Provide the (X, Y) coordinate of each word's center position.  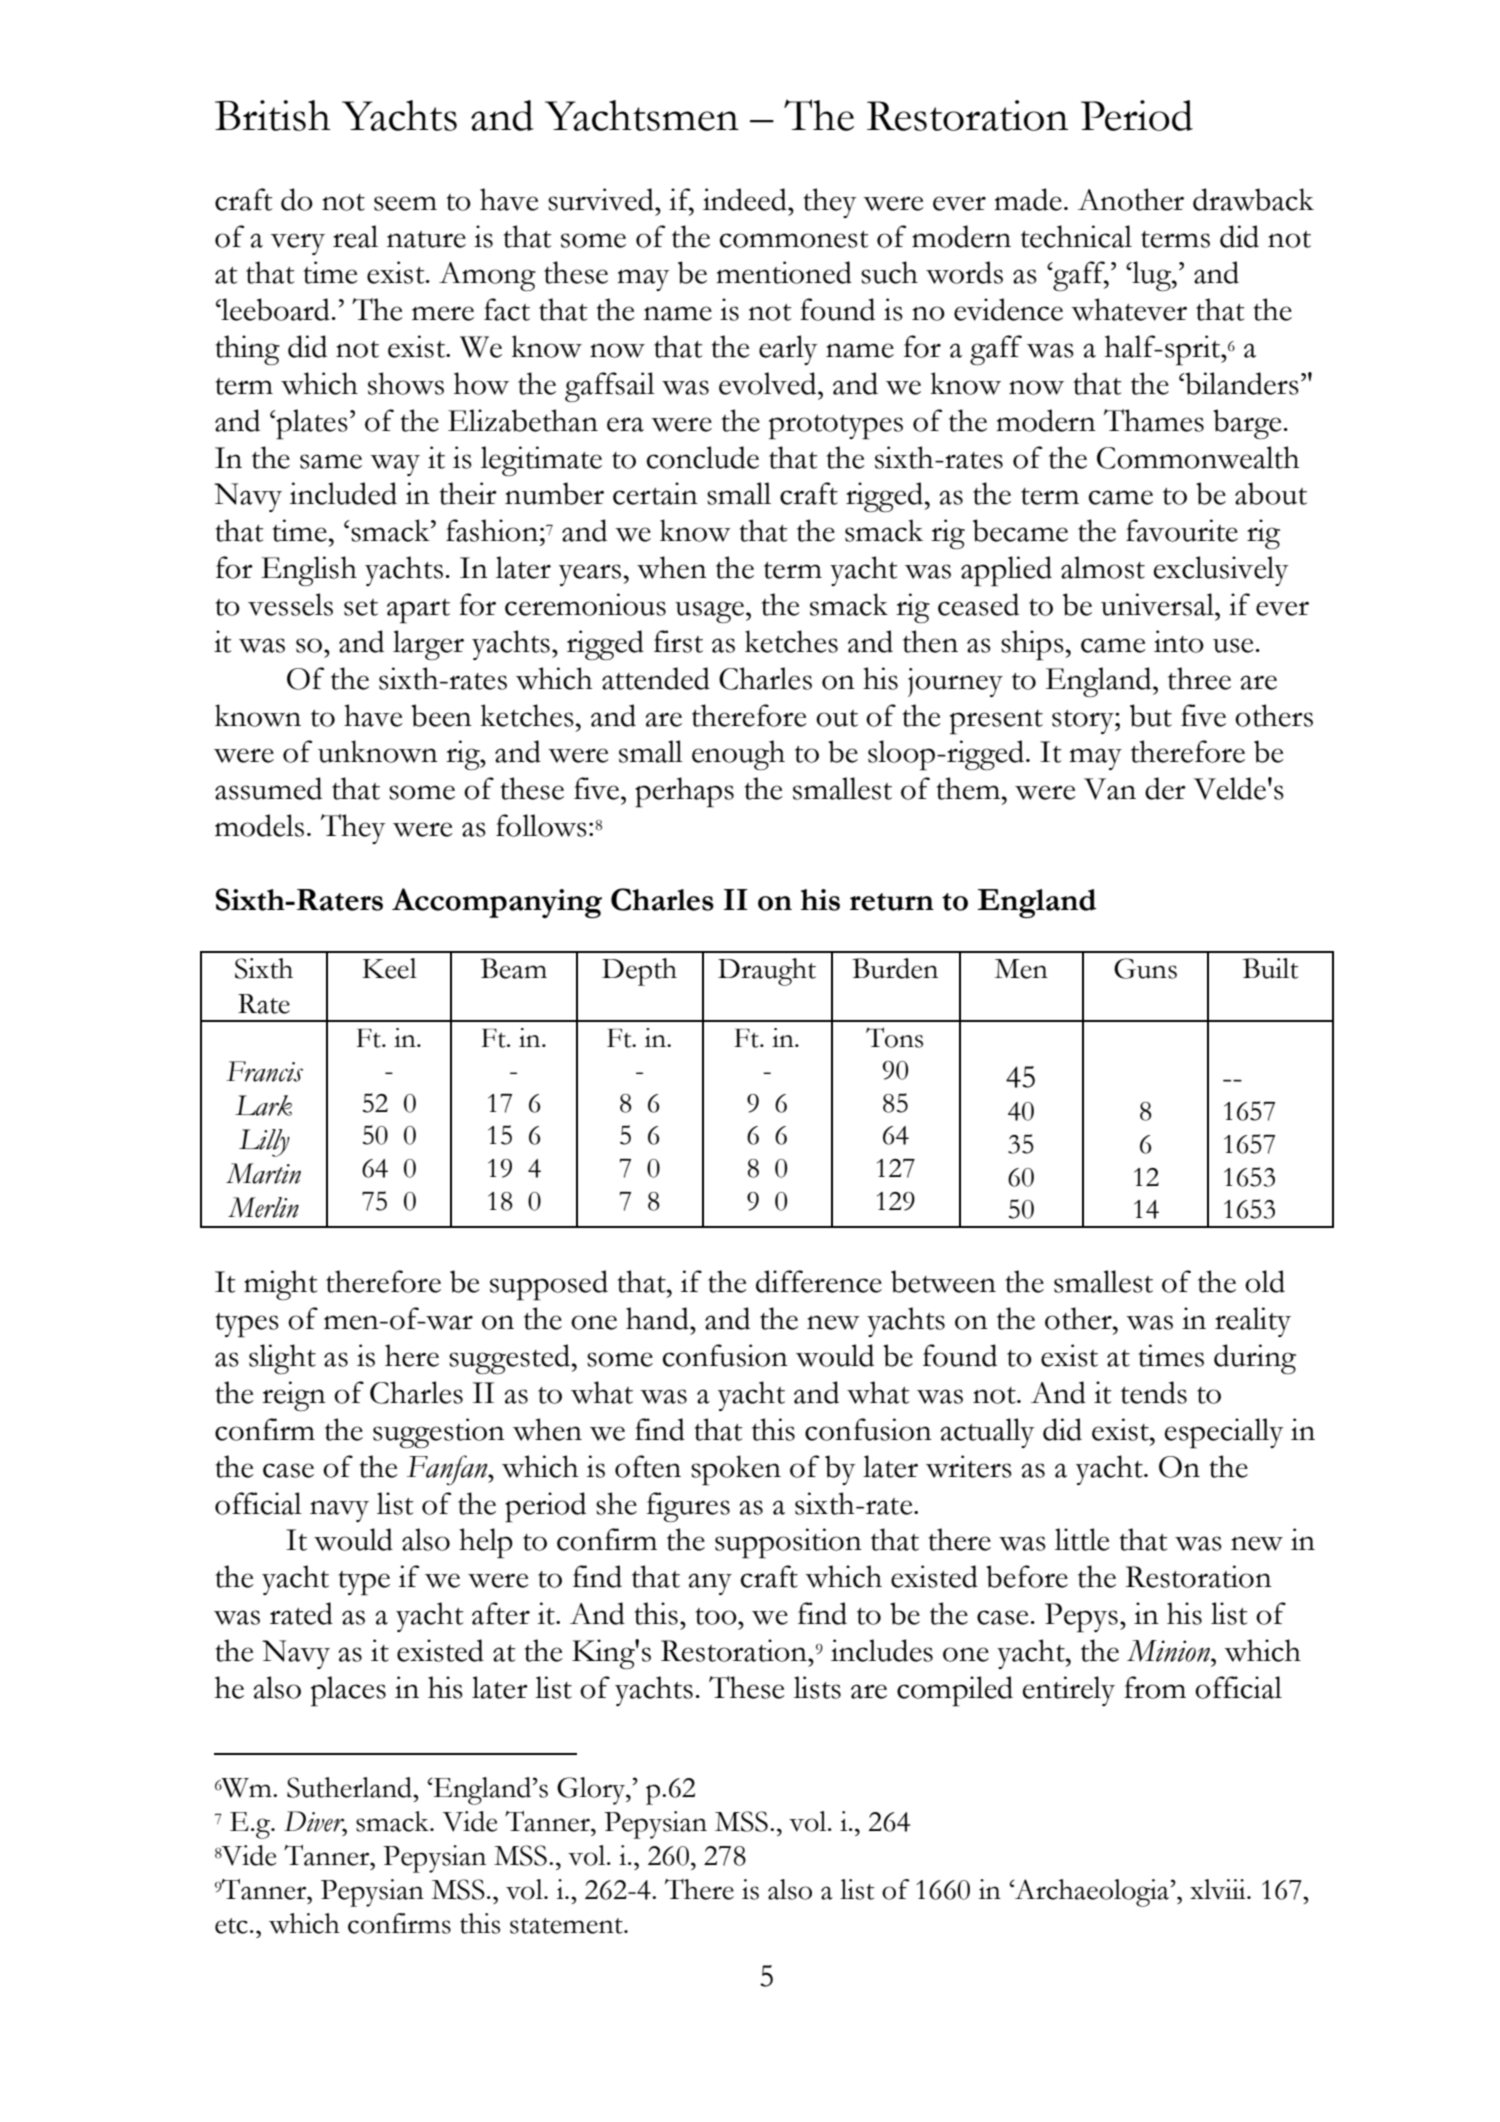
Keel (389, 968)
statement (567, 1926)
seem (405, 203)
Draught (767, 972)
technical (1076, 236)
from (1155, 1687)
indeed (746, 199)
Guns (1145, 968)
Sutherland (351, 1787)
